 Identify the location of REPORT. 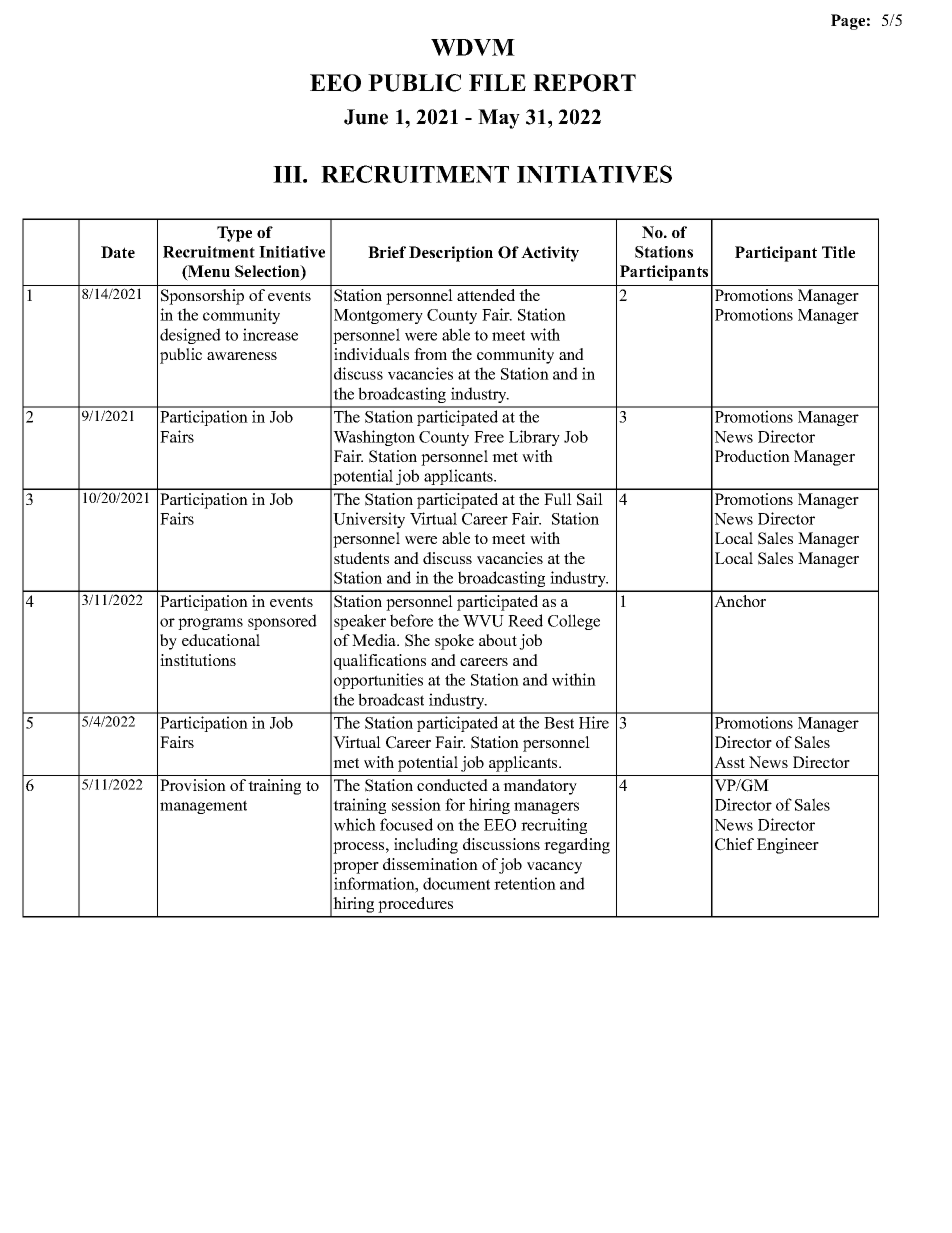
(584, 83).
